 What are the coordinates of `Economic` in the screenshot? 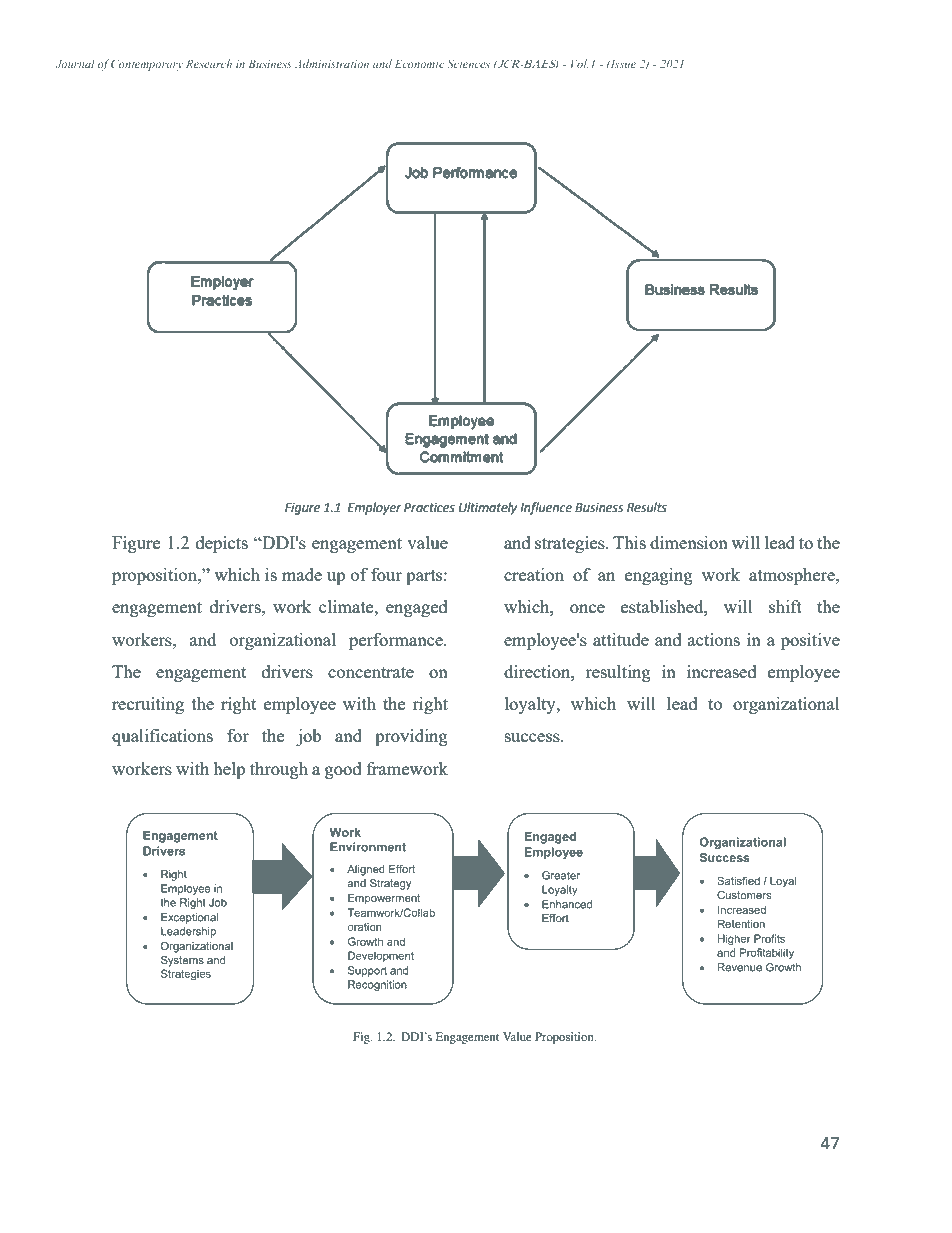 It's located at (419, 63).
